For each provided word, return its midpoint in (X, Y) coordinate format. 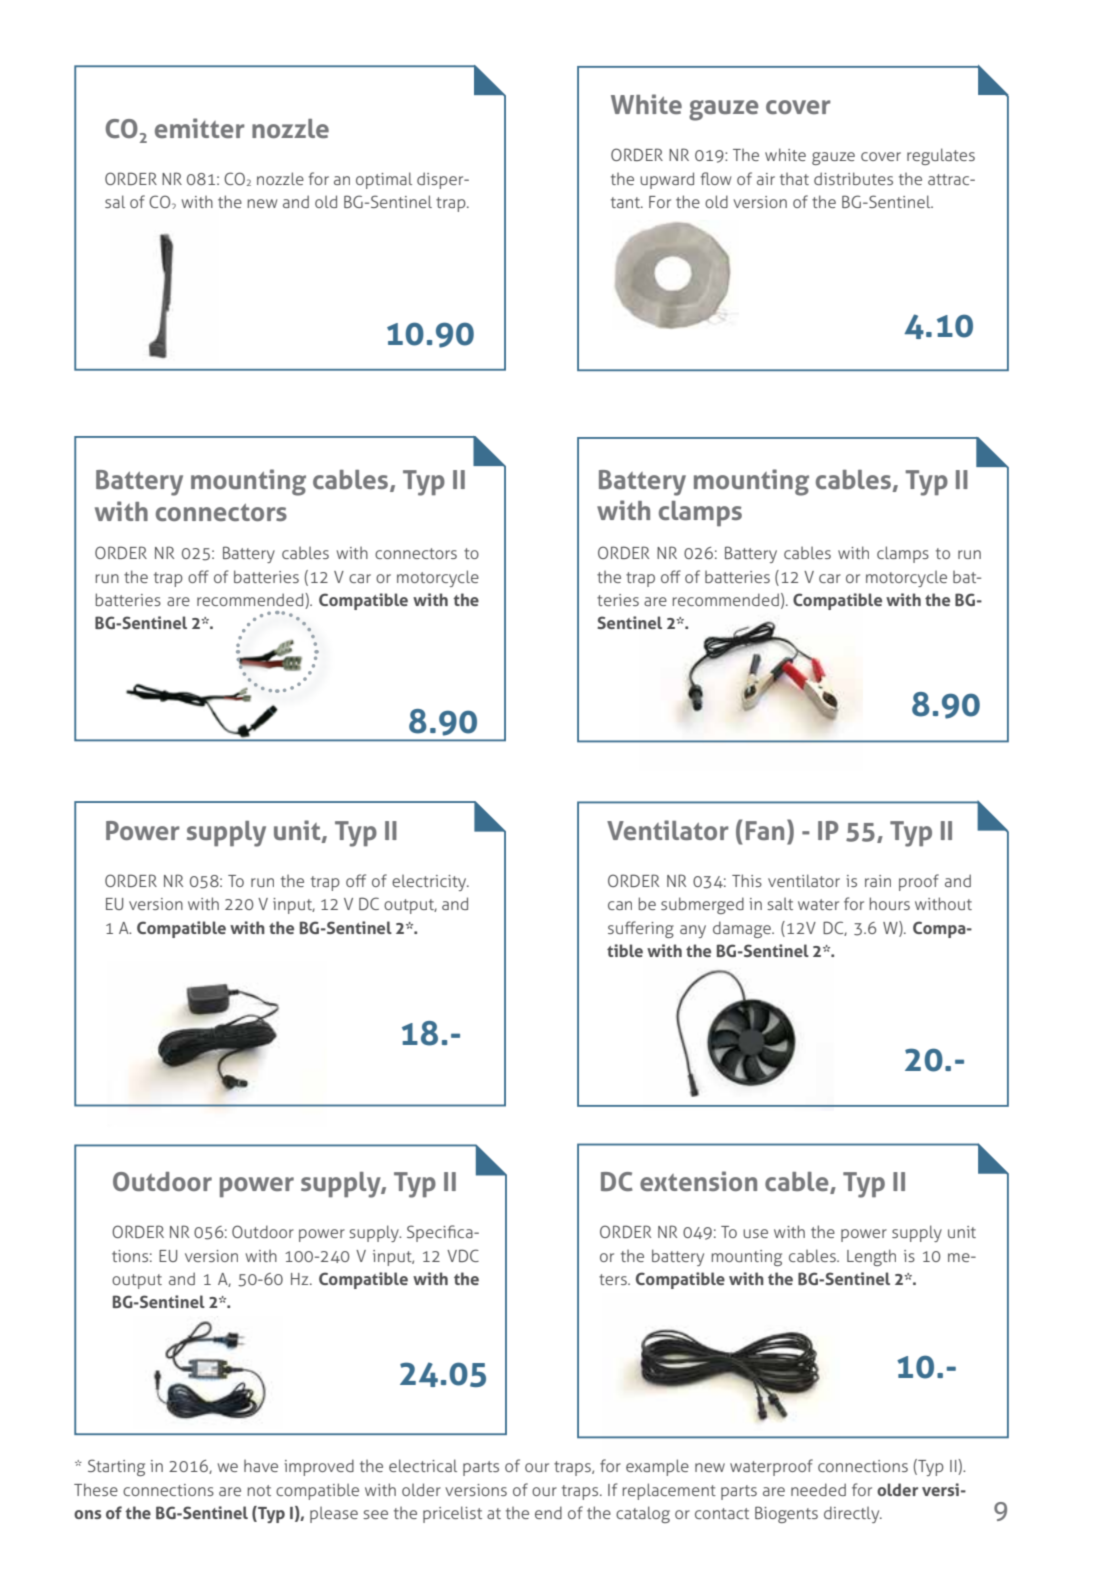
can (620, 905)
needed (818, 1489)
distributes (853, 178)
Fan (765, 830)
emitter (200, 128)
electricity (430, 883)
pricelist (452, 1514)
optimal (384, 180)
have (261, 1466)
